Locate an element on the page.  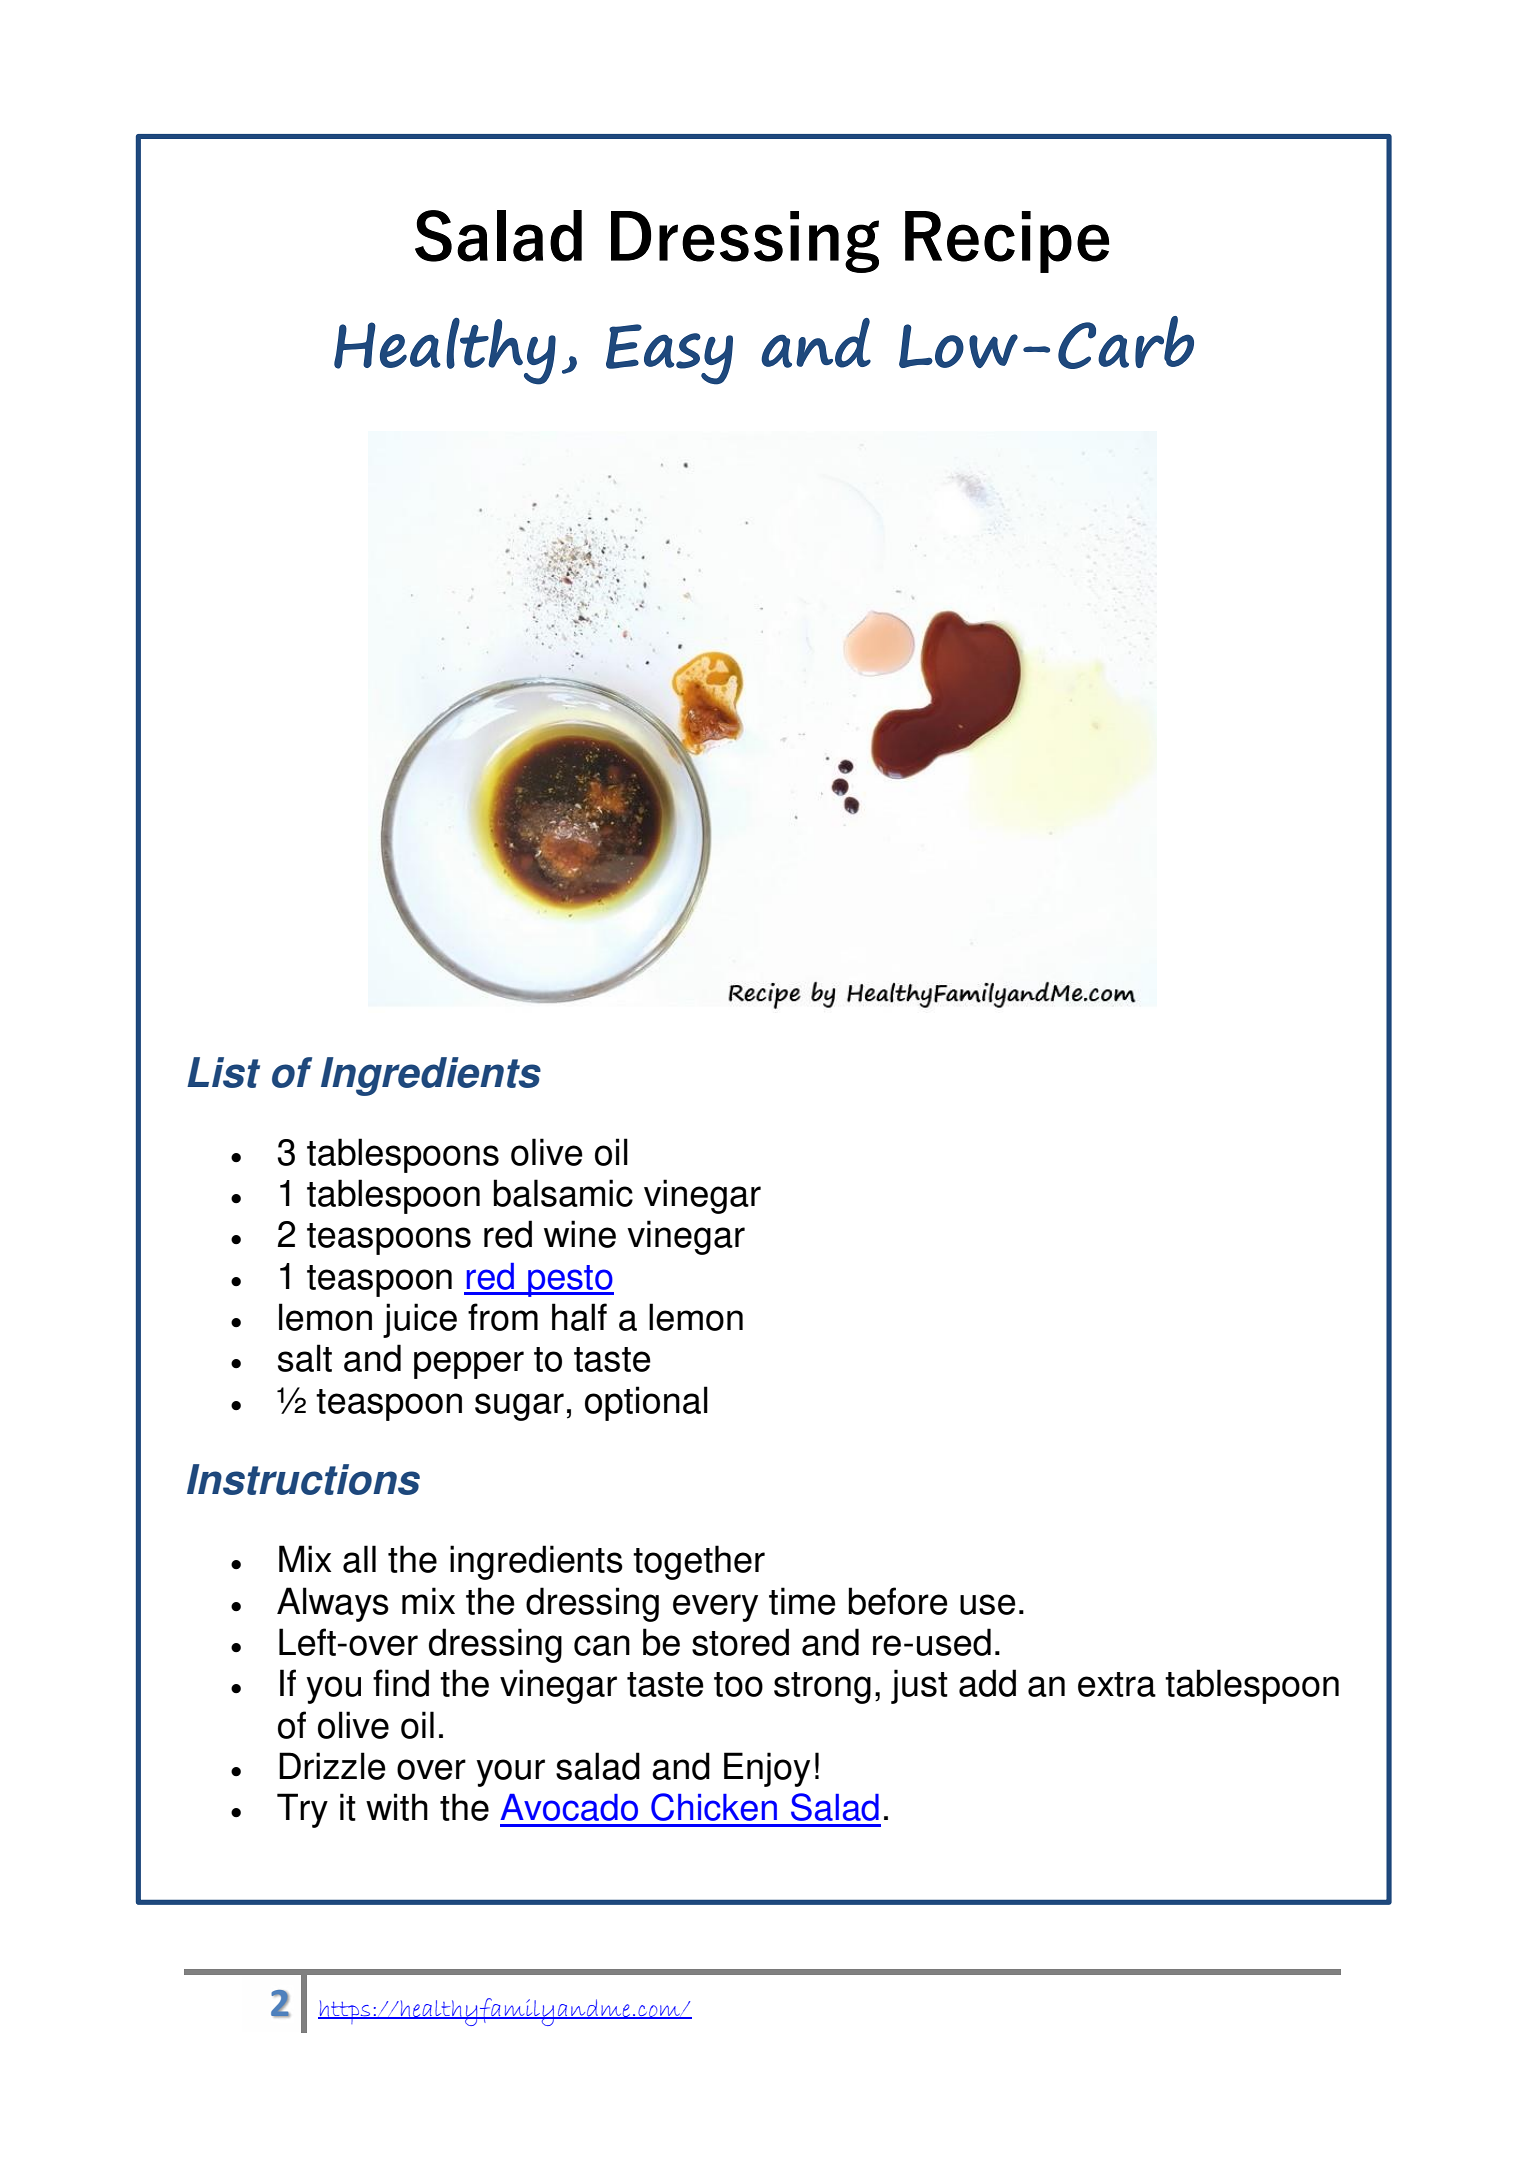
together is located at coordinates (699, 1562).
